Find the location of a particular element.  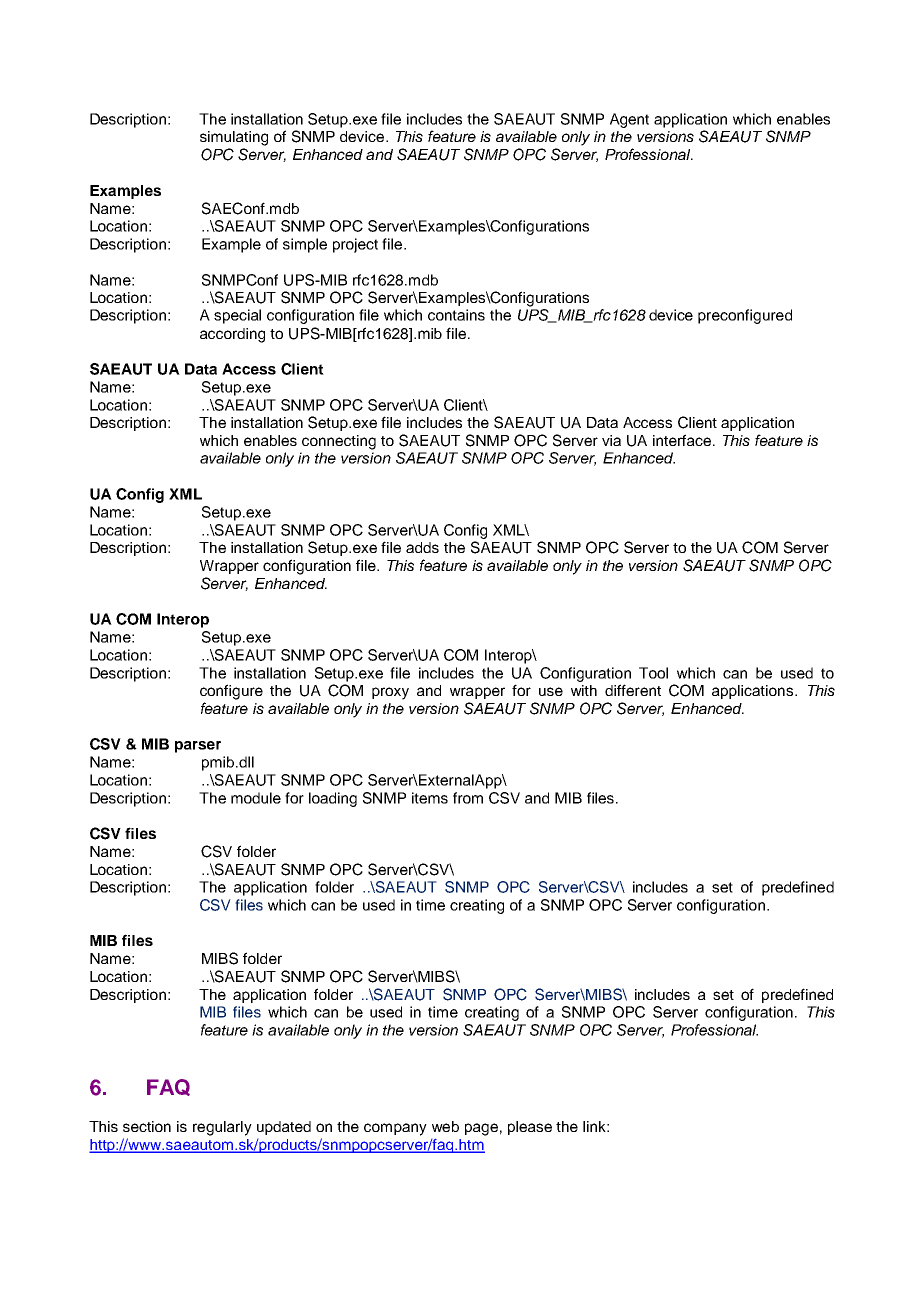

company is located at coordinates (395, 1129).
